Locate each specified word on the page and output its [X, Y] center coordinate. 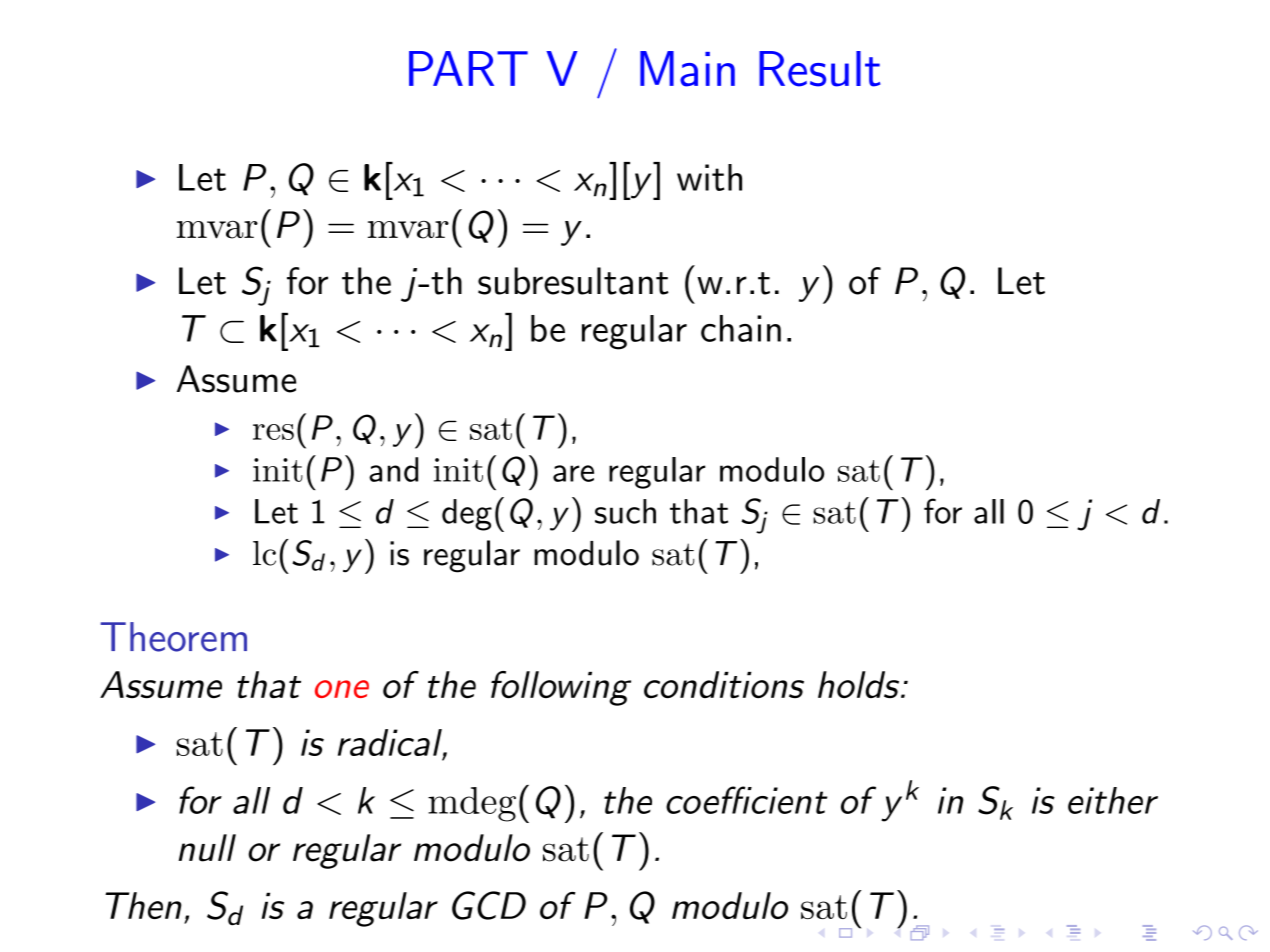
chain [741, 328]
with [709, 177]
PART [468, 68]
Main [687, 69]
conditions [724, 684]
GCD [489, 905]
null [207, 848]
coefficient [747, 800]
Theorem [173, 637]
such [625, 511]
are [573, 473]
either [1113, 800]
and [393, 469]
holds [860, 684]
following [561, 688]
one [342, 689]
